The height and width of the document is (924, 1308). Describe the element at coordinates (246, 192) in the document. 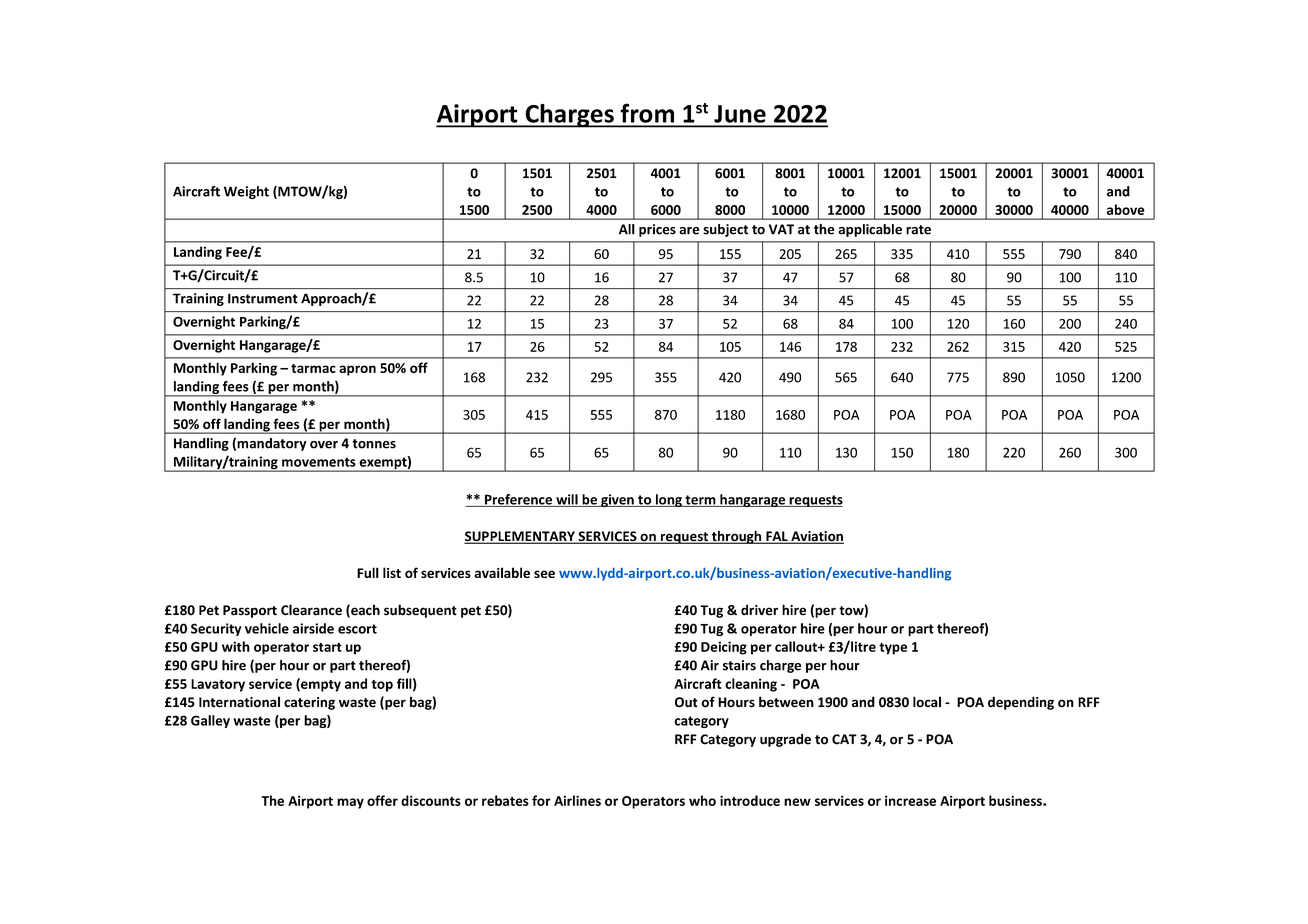

I see `Weight` at that location.
